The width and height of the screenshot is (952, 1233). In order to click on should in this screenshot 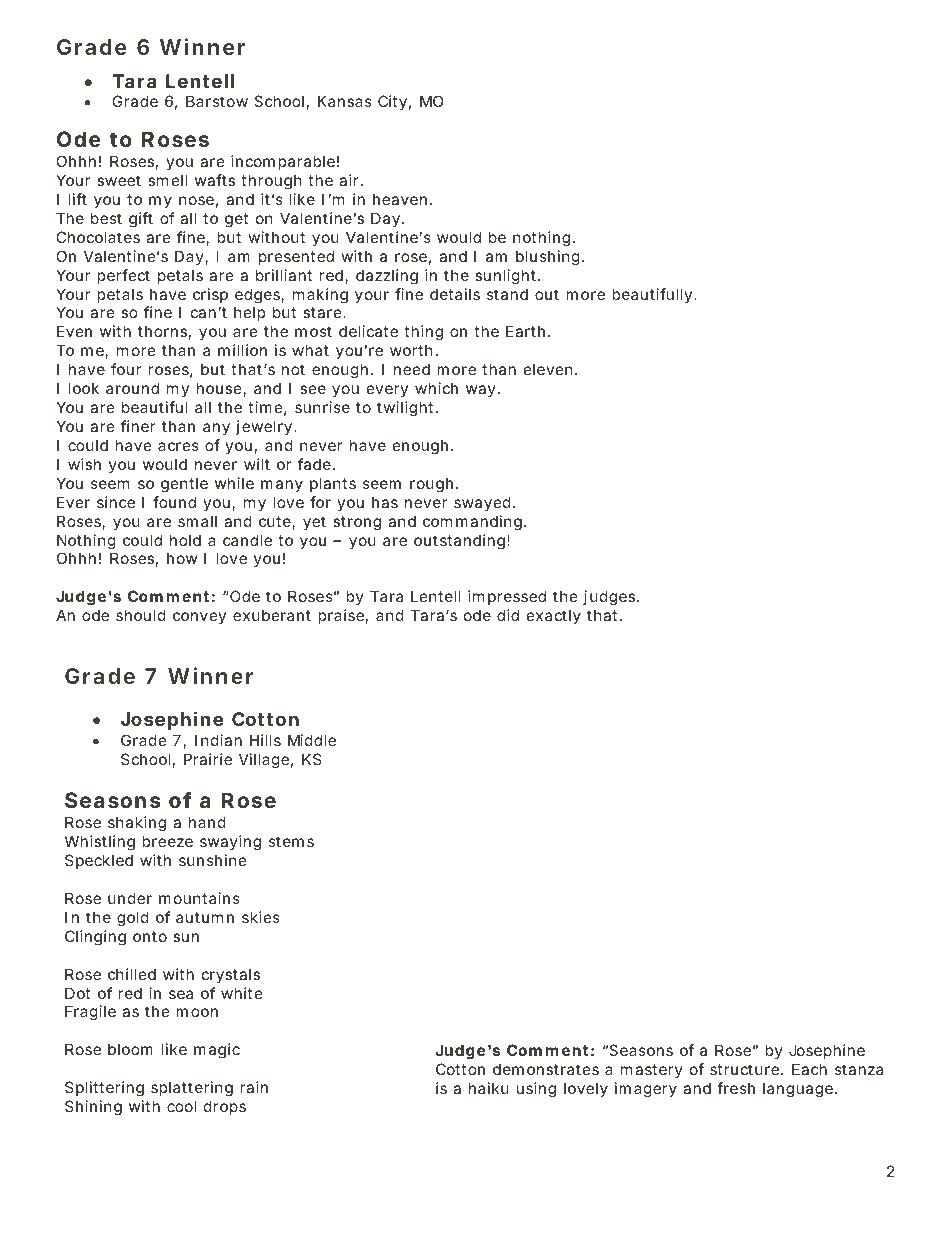, I will do `click(141, 615)`.
